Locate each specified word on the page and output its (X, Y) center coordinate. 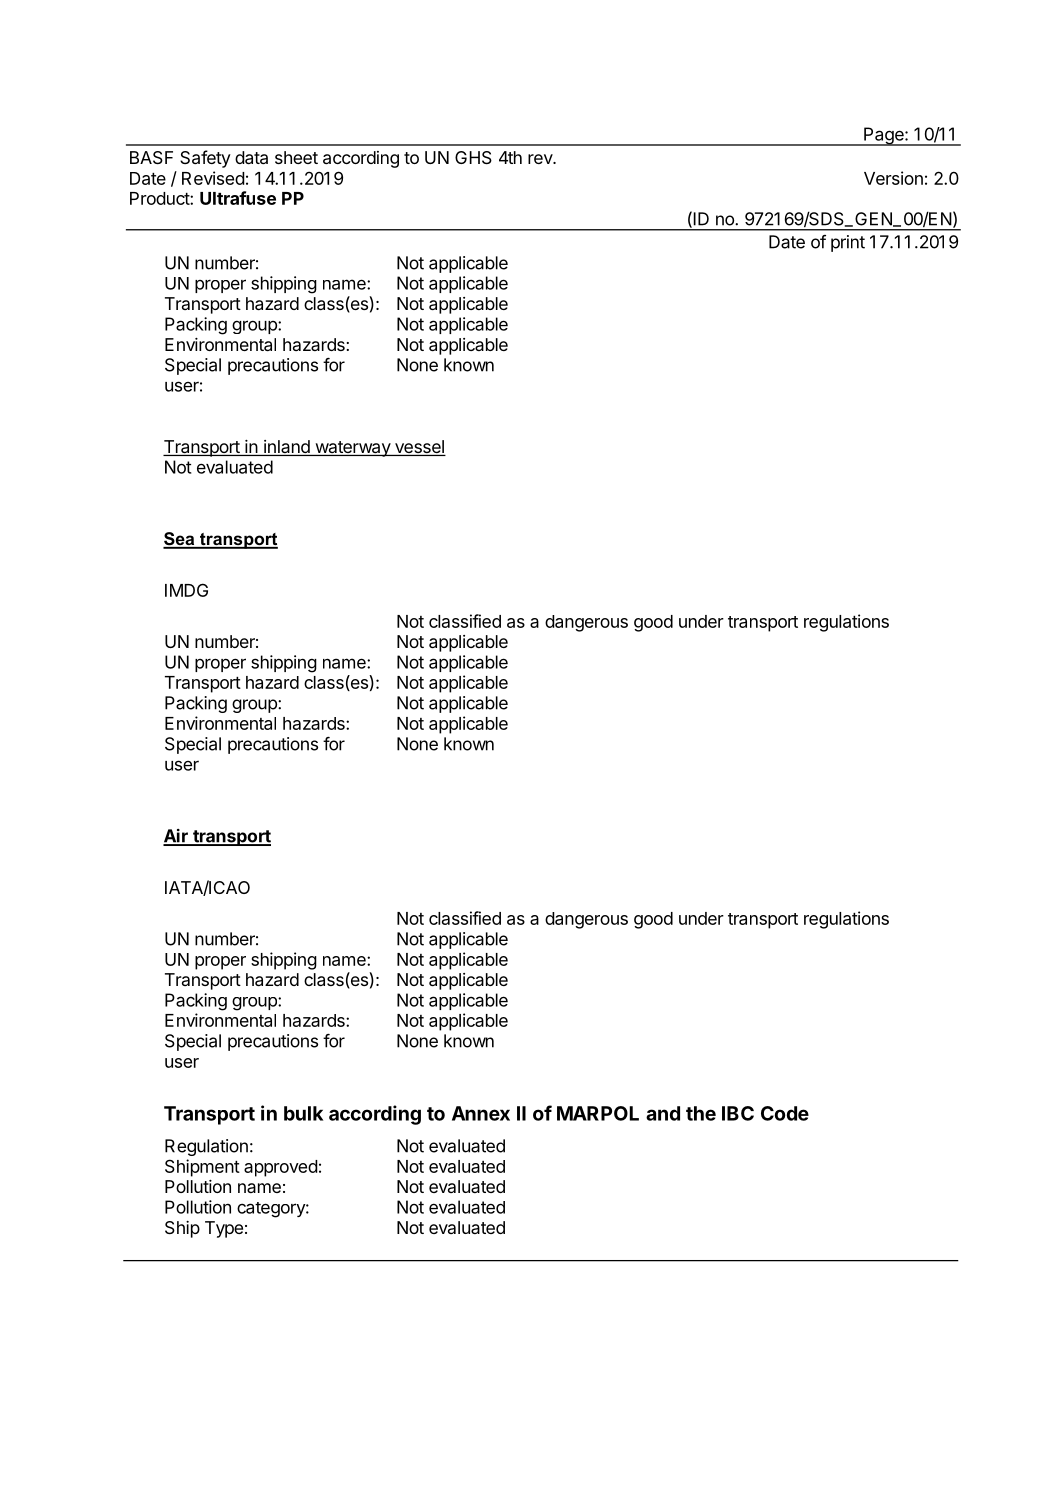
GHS (473, 157)
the (701, 1113)
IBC (738, 1113)
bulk (303, 1113)
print (848, 243)
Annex (481, 1113)
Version (893, 178)
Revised (213, 178)
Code (785, 1113)
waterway (352, 449)
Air (176, 837)
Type (224, 1229)
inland (287, 448)
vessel (419, 448)
